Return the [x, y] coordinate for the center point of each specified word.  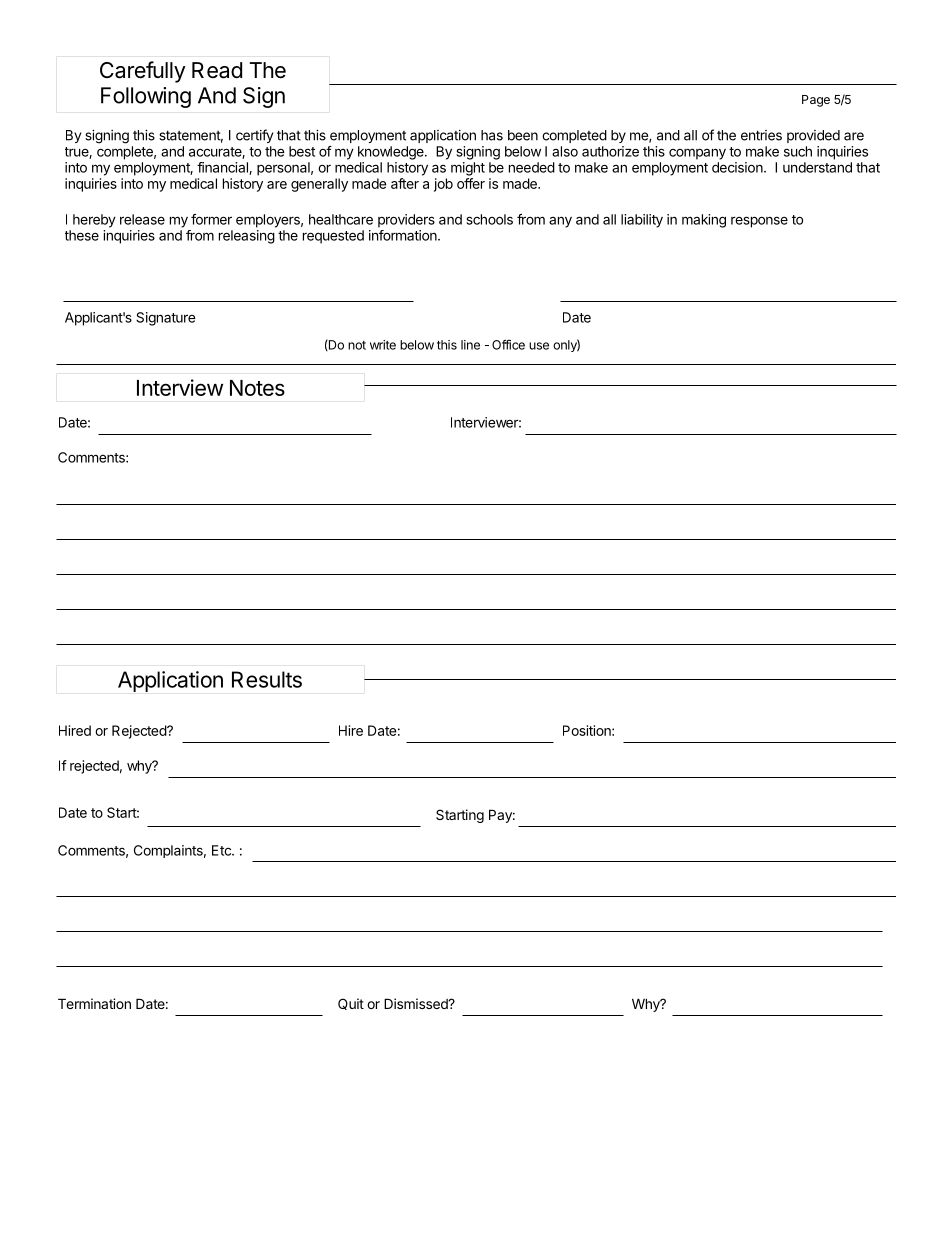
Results [267, 679]
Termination [94, 1003]
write [383, 345]
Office [508, 344]
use [539, 346]
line [470, 345]
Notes [257, 388]
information [404, 235]
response [759, 222]
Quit [351, 1004]
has [492, 135]
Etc [222, 850]
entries [761, 135]
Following [146, 97]
